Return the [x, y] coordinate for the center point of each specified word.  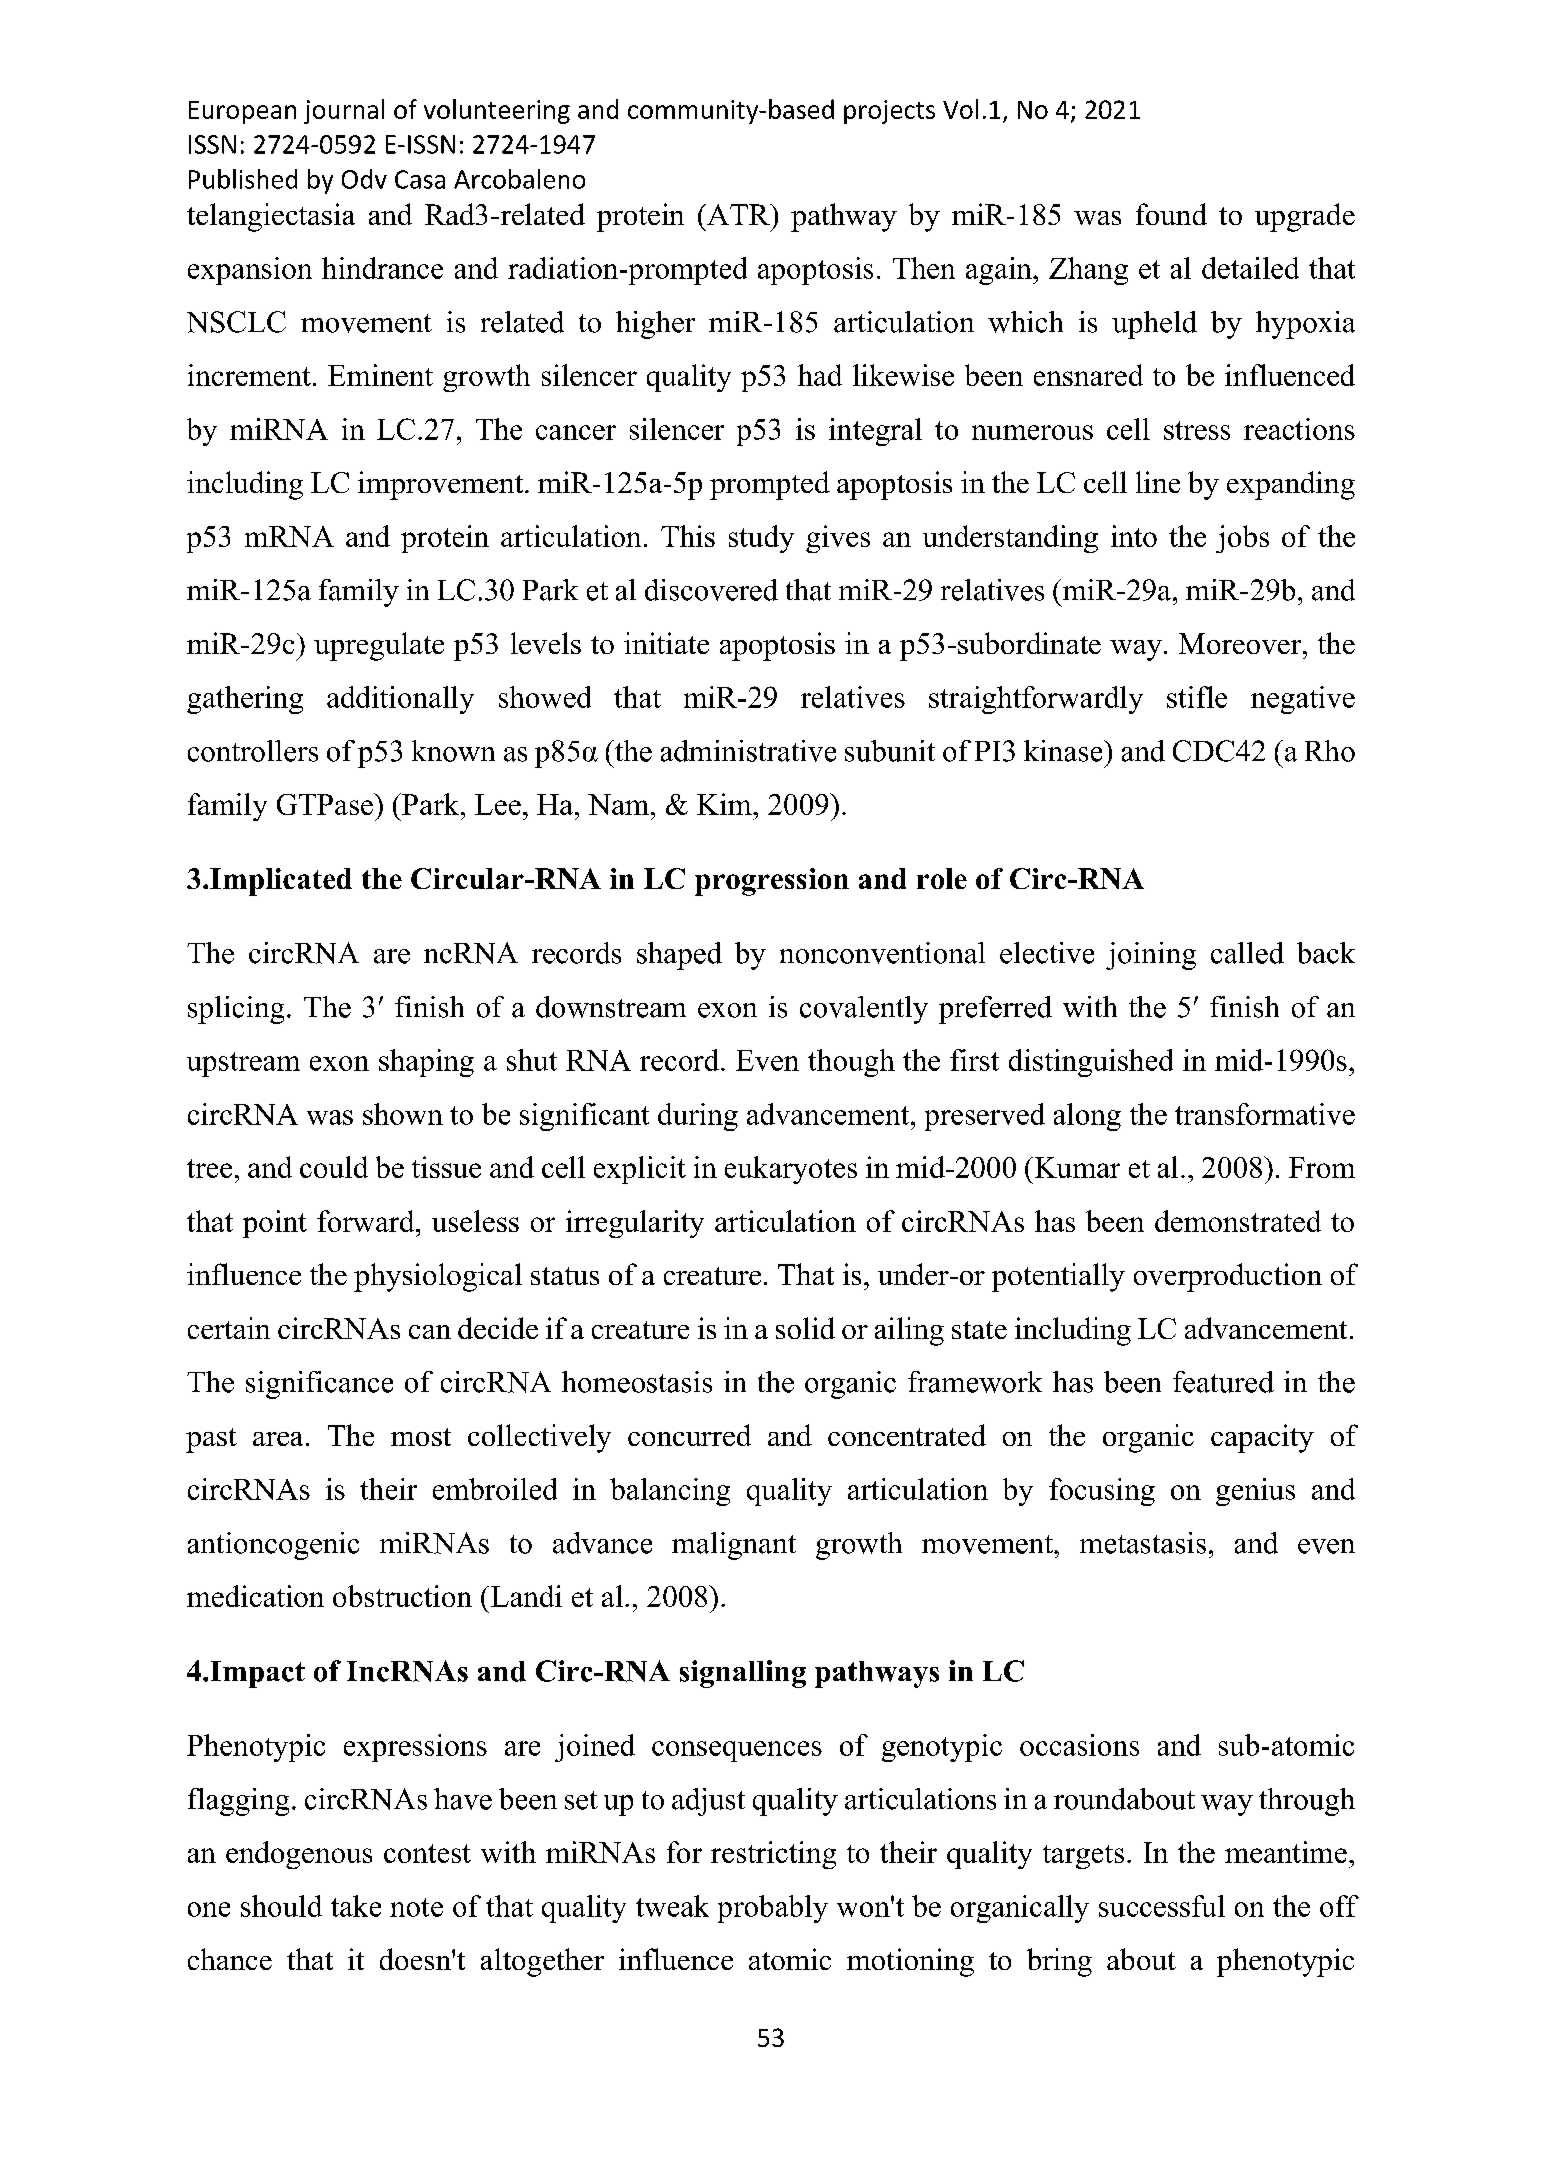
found [1171, 214]
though [851, 1063]
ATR [738, 214]
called [1247, 953]
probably [773, 1909]
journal [344, 111]
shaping [426, 1063]
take [356, 1906]
